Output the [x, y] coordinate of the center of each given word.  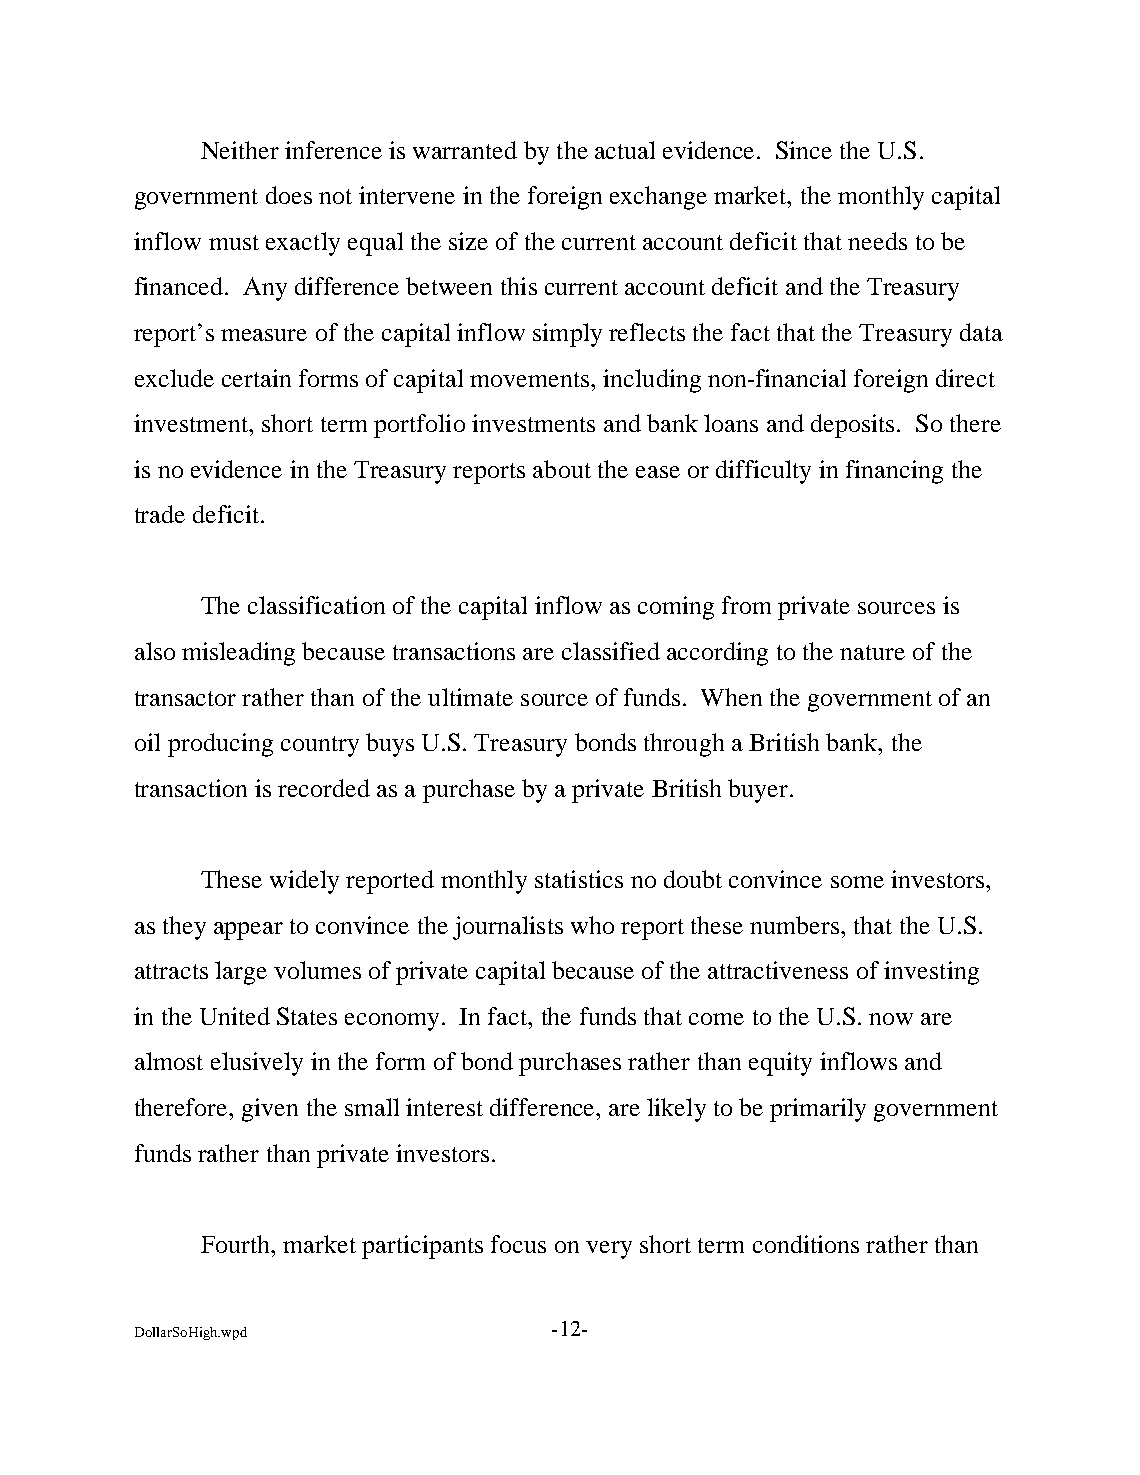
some [857, 882]
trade [160, 514]
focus [518, 1244]
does [289, 195]
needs [877, 241]
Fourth [237, 1244]
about [562, 469]
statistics [579, 879]
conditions [806, 1244]
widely [304, 882]
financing [894, 472]
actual [625, 150]
